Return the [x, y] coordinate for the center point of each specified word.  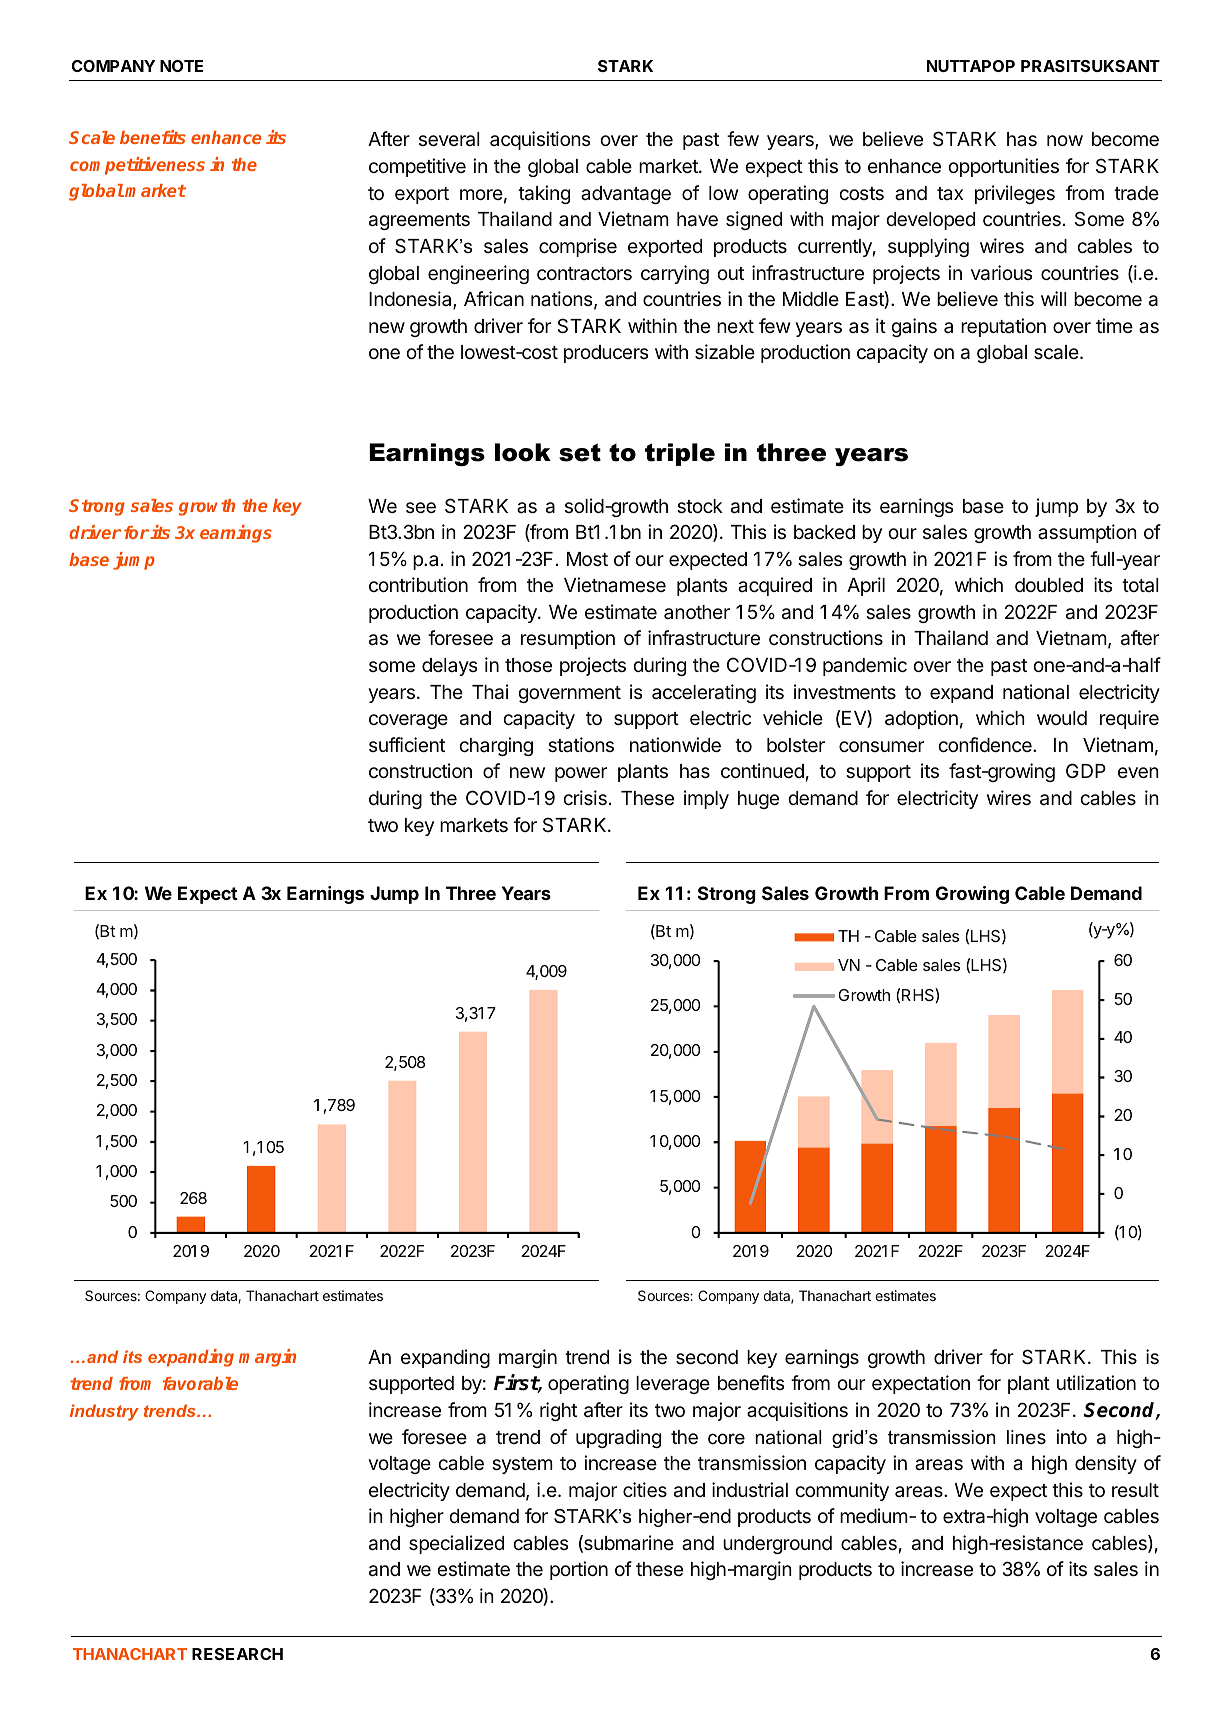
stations [581, 745]
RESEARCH [237, 1654]
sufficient [407, 744]
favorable [200, 1383]
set [580, 452]
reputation [1003, 327]
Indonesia [411, 300]
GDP [1086, 770]
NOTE [181, 66]
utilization [1096, 1382]
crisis [585, 797]
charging [496, 746]
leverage [673, 1385]
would [1062, 718]
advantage [626, 195]
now [1065, 140]
